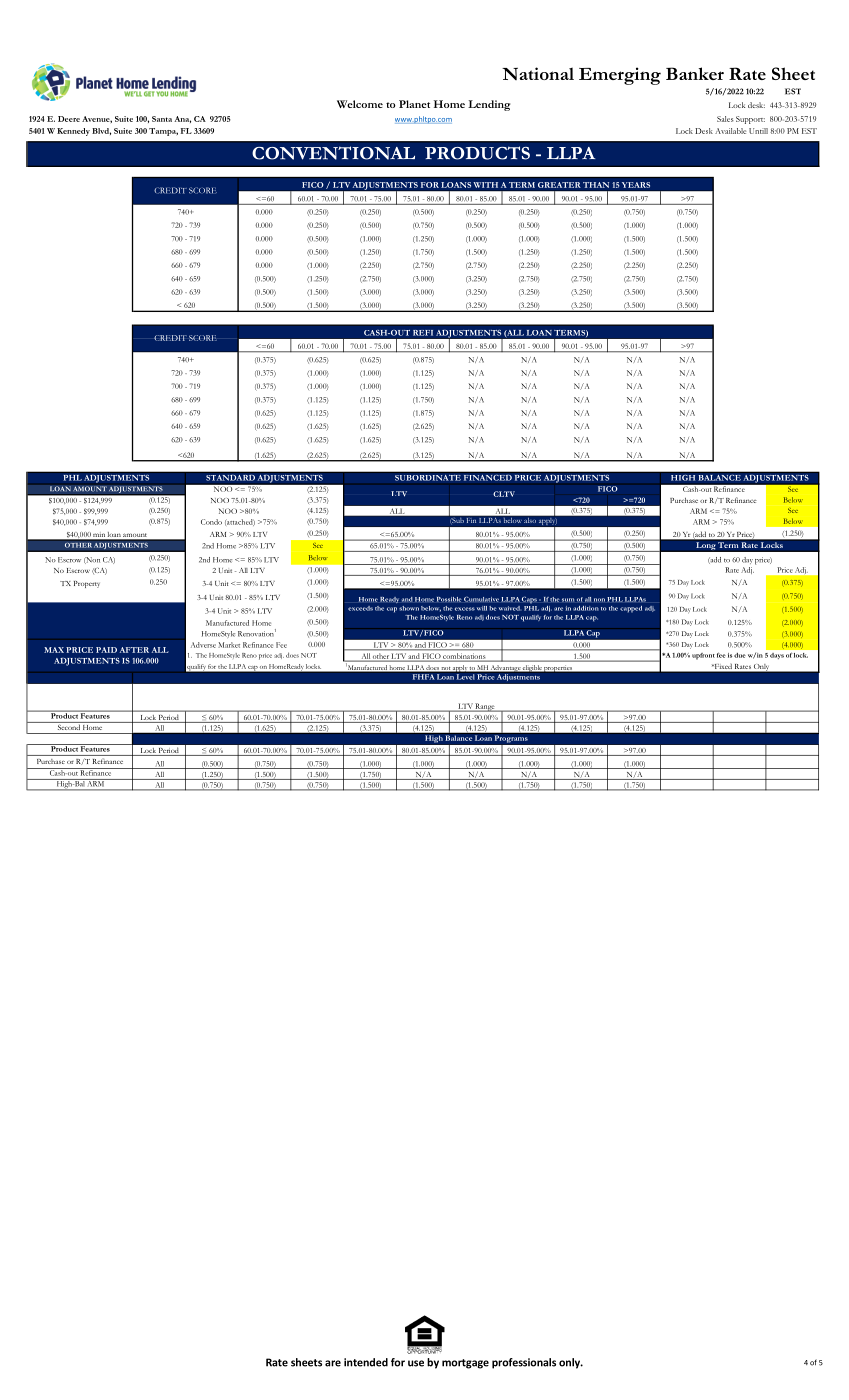  I want to click on capped, so click(631, 609).
